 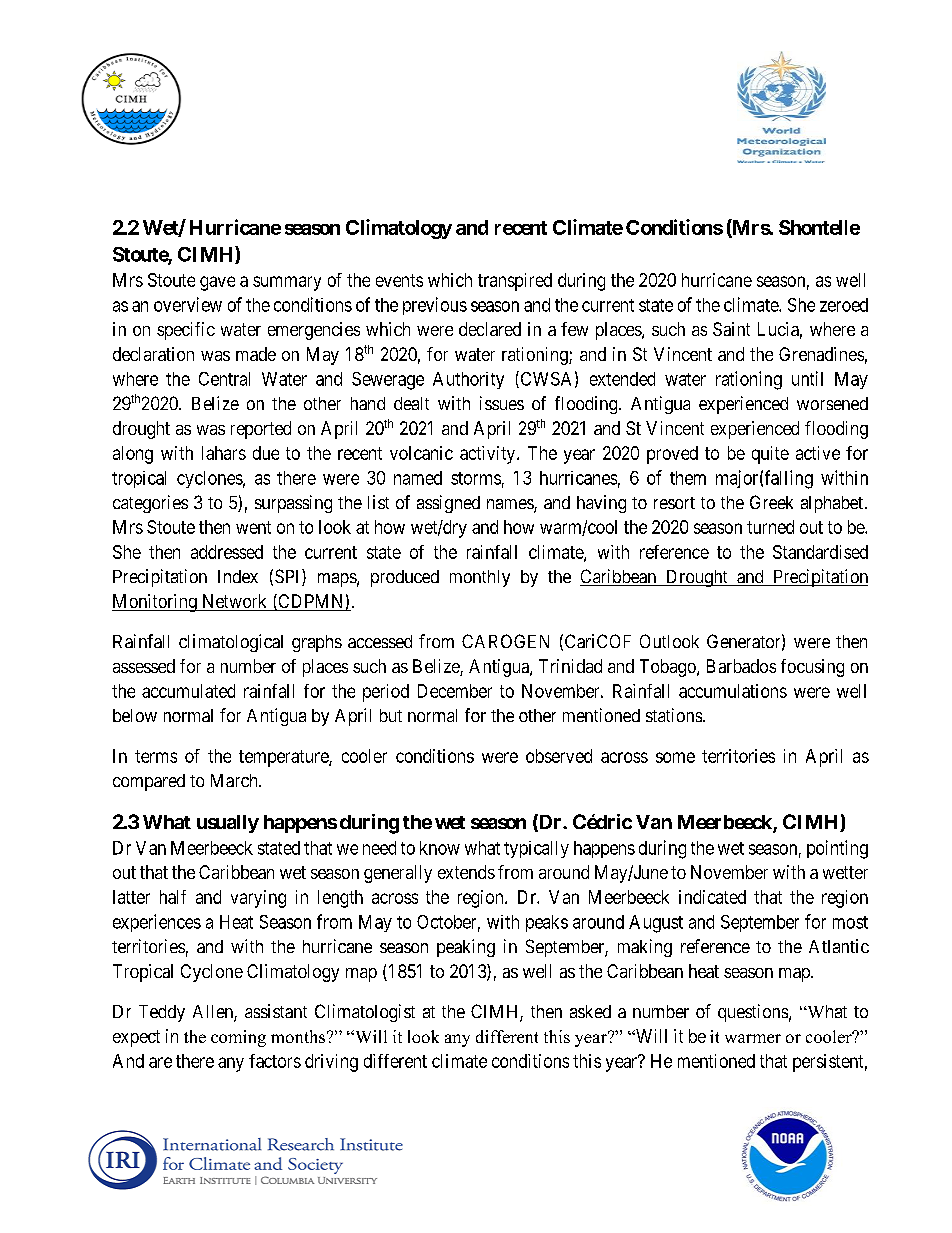 What do you see at coordinates (590, 1011) in the screenshot?
I see `asked` at bounding box center [590, 1011].
